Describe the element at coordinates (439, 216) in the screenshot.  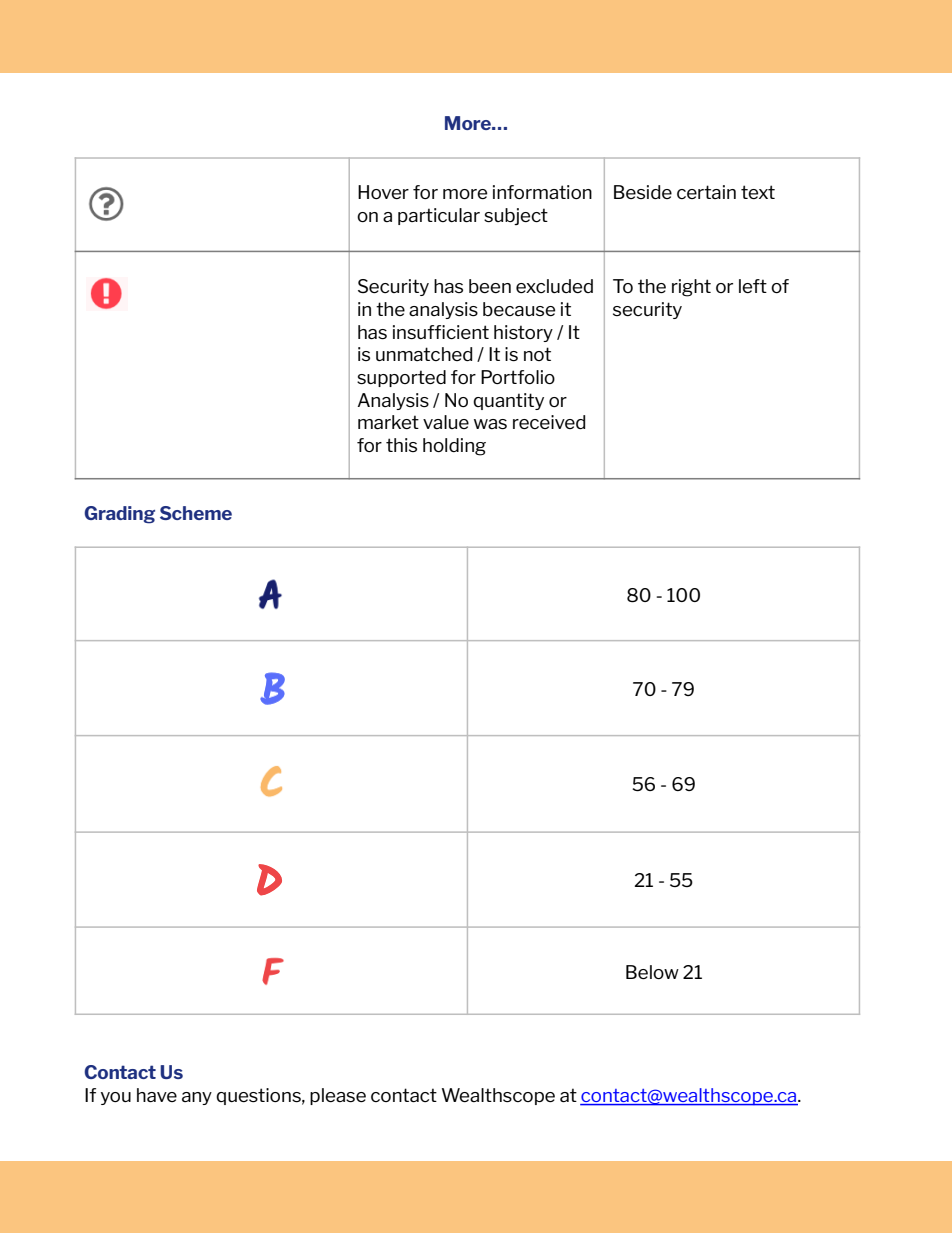
I see `particular` at that location.
